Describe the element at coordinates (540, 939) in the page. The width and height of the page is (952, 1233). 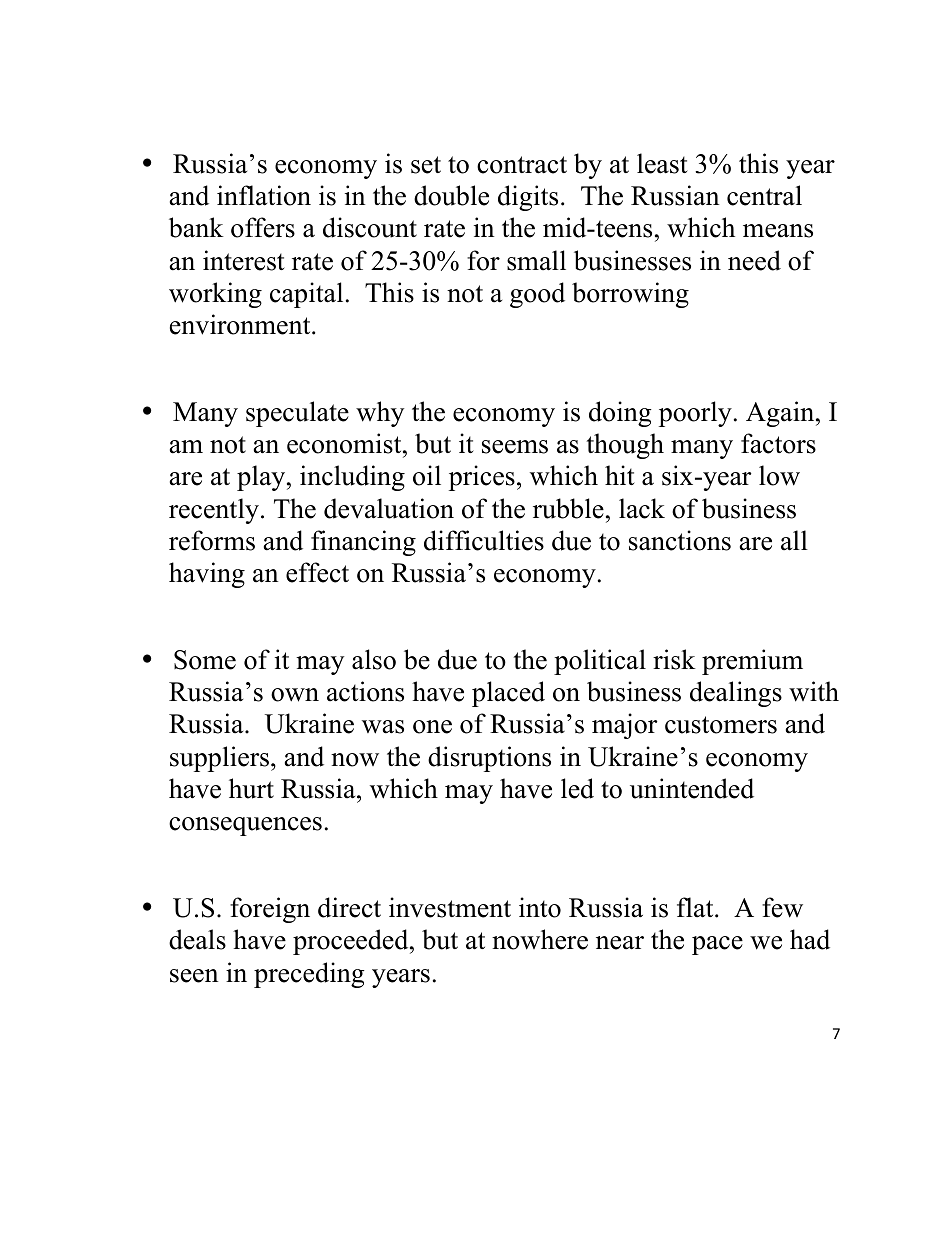
I see `nowhere` at that location.
